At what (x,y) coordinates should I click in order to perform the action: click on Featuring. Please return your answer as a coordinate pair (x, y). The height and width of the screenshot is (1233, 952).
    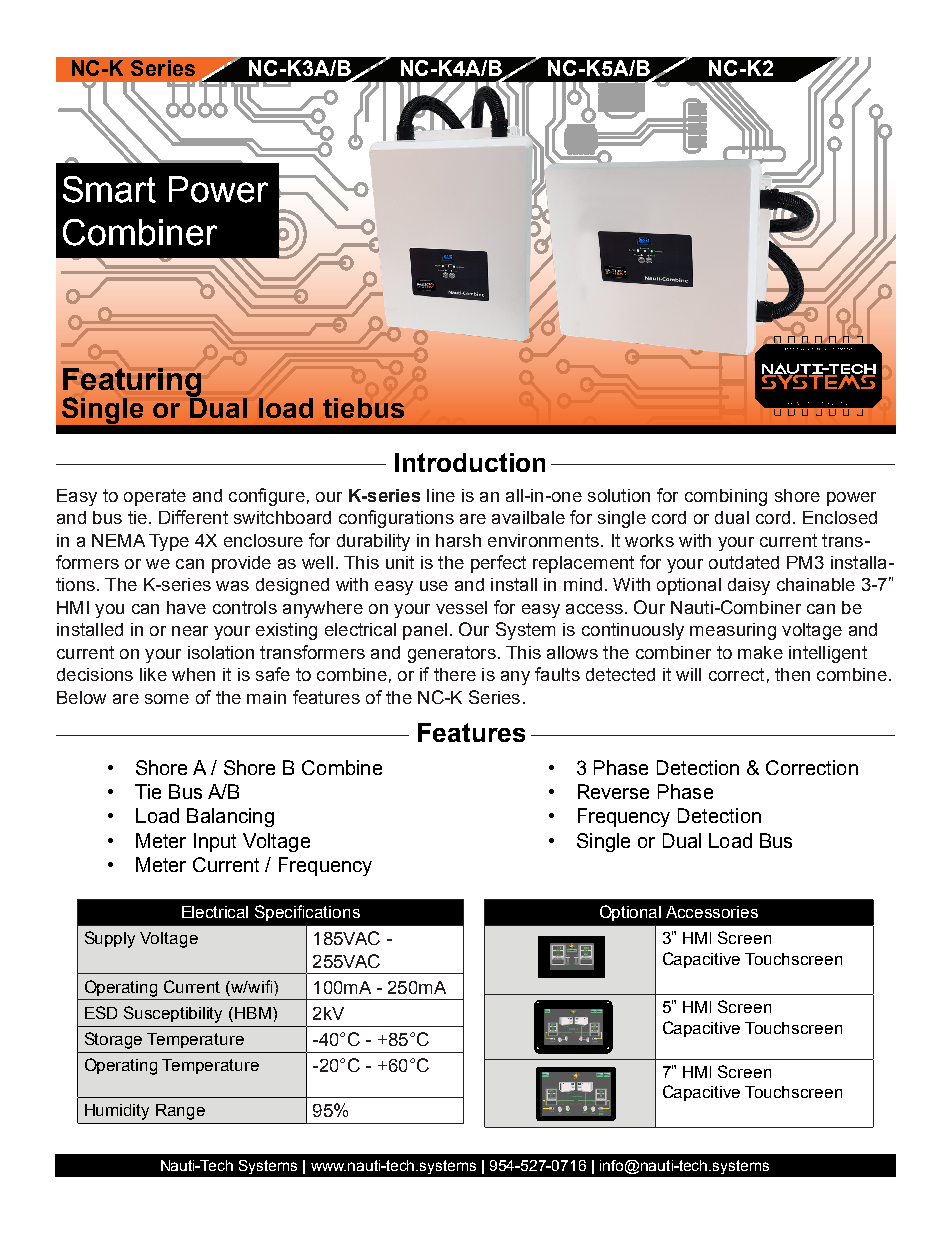
    Looking at the image, I should click on (132, 383).
